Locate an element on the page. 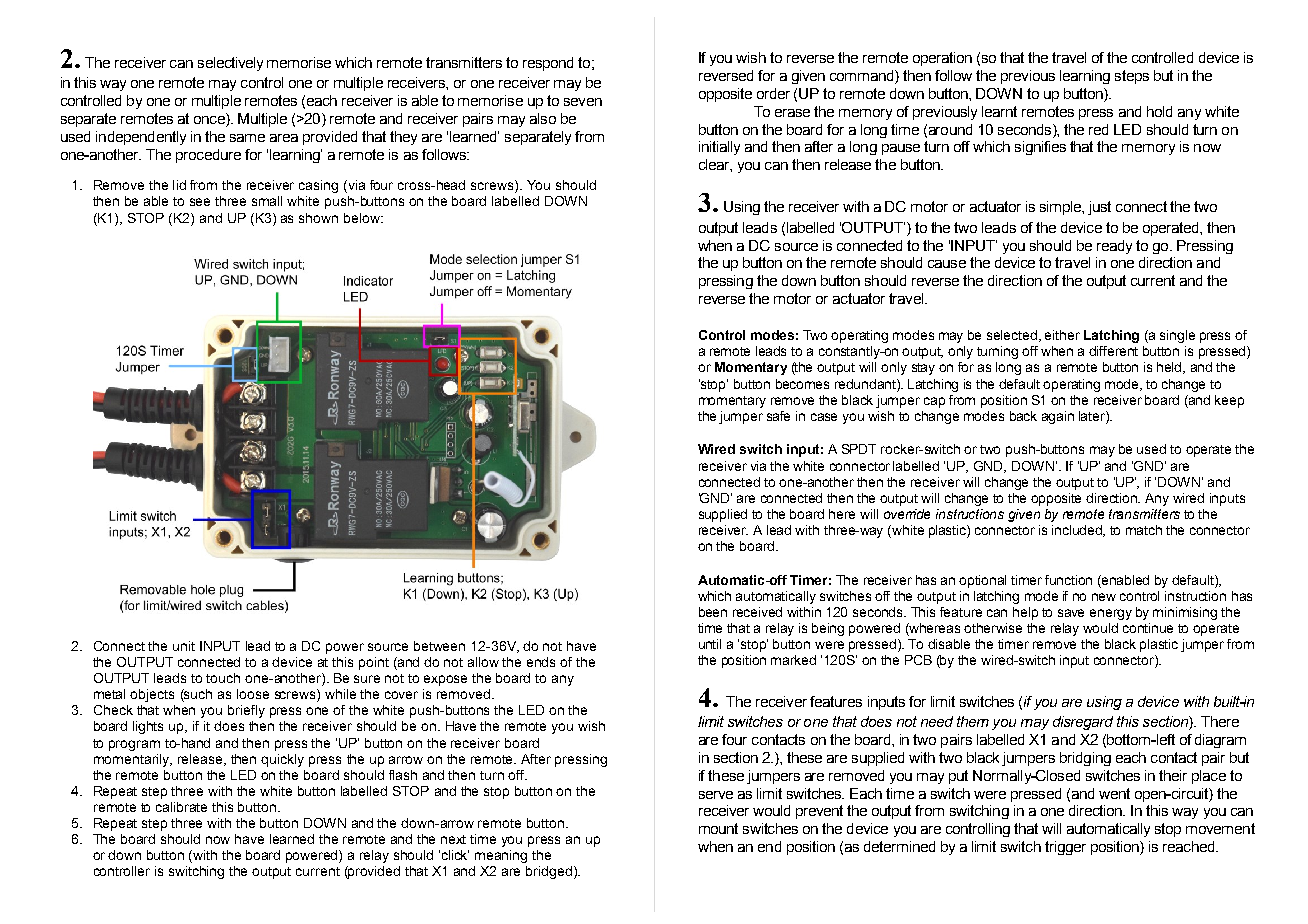 This document has height=924, width=1308. unit is located at coordinates (184, 646).
